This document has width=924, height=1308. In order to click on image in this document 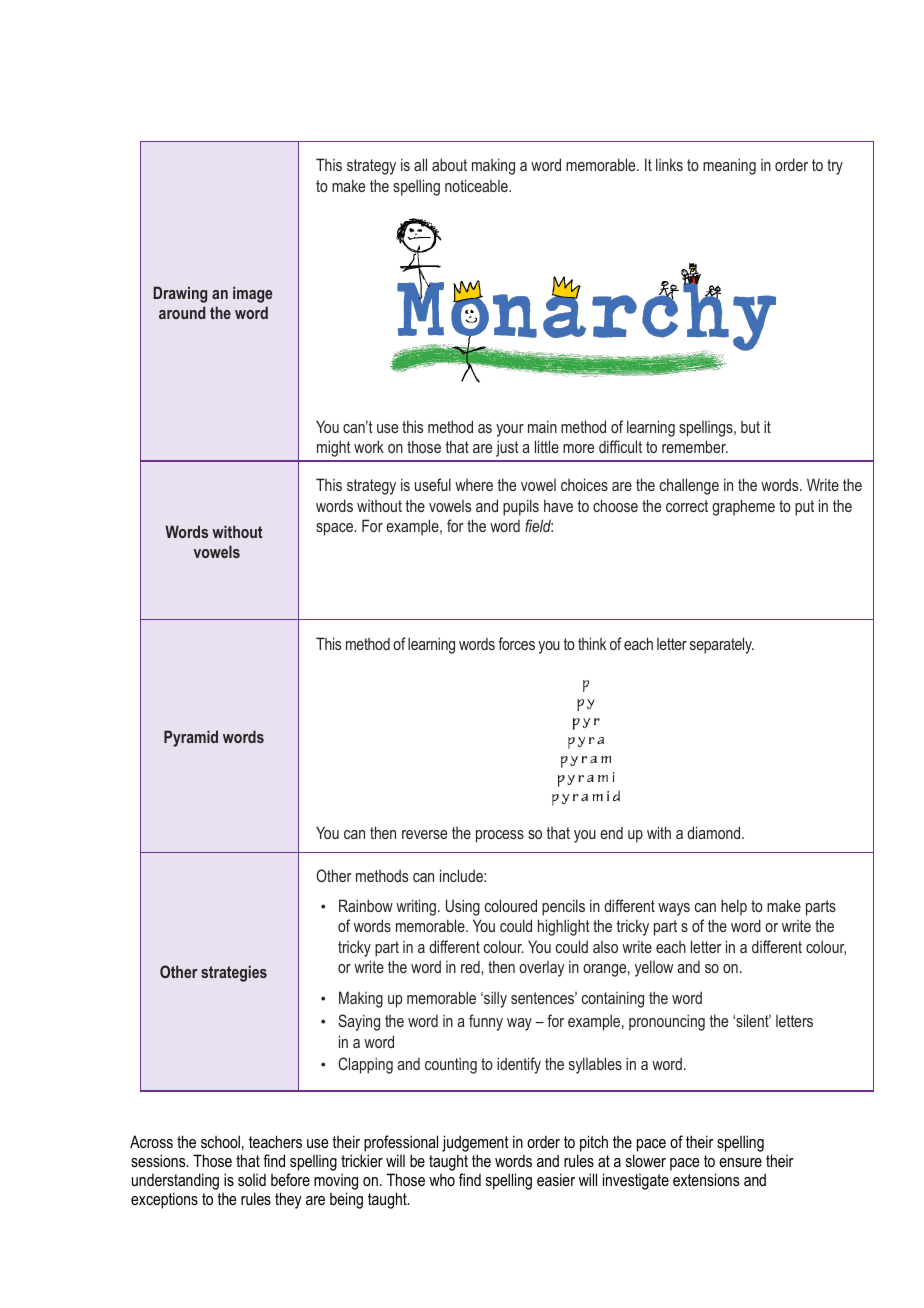, I will do `click(252, 294)`.
